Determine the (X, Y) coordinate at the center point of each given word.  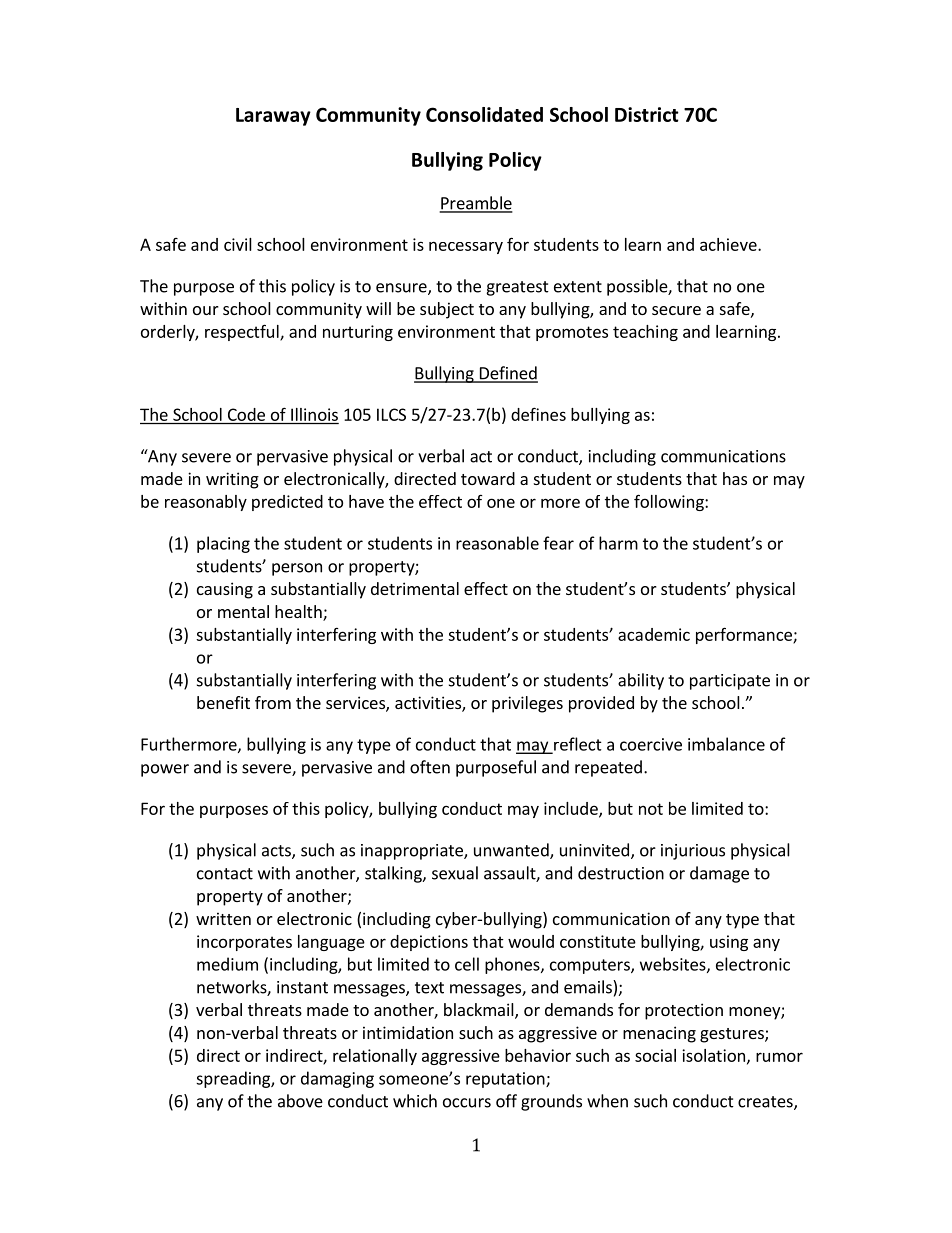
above (300, 1101)
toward (488, 478)
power (165, 770)
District (647, 114)
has (735, 478)
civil (238, 244)
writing (232, 480)
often (430, 767)
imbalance (726, 744)
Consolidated (484, 114)
